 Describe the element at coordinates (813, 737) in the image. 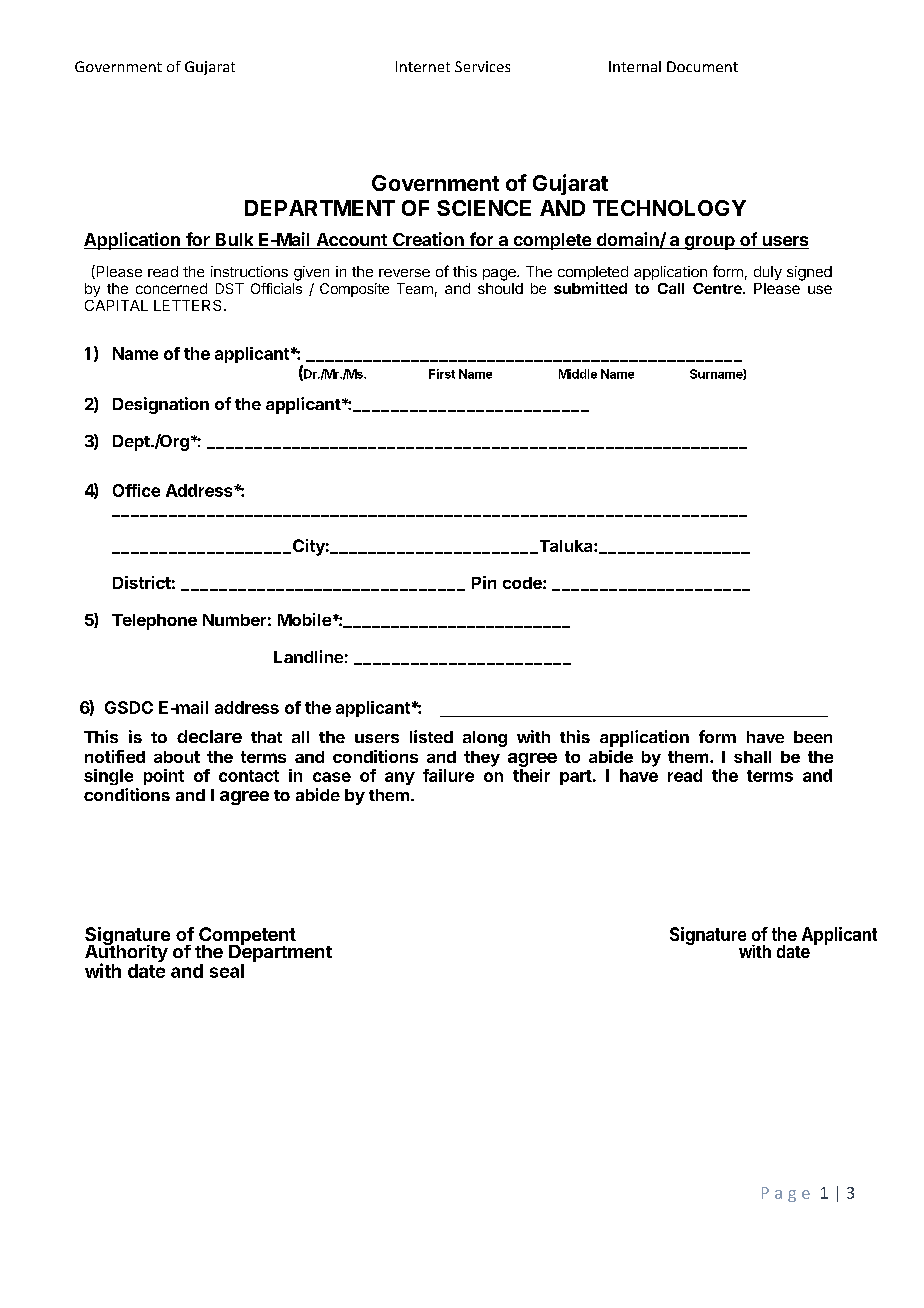

I see `been` at that location.
